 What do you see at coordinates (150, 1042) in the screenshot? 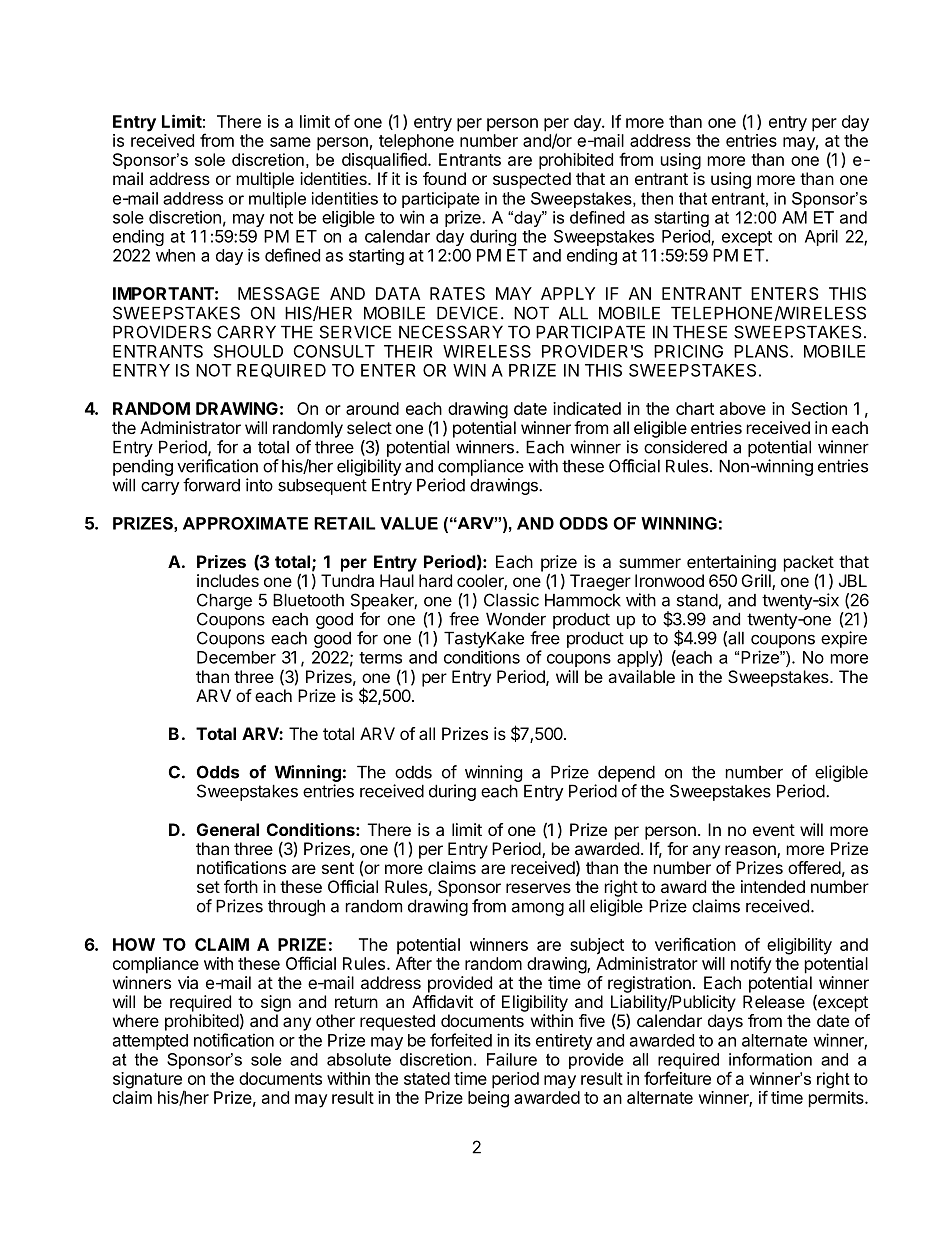
I see `attempted` at bounding box center [150, 1042].
